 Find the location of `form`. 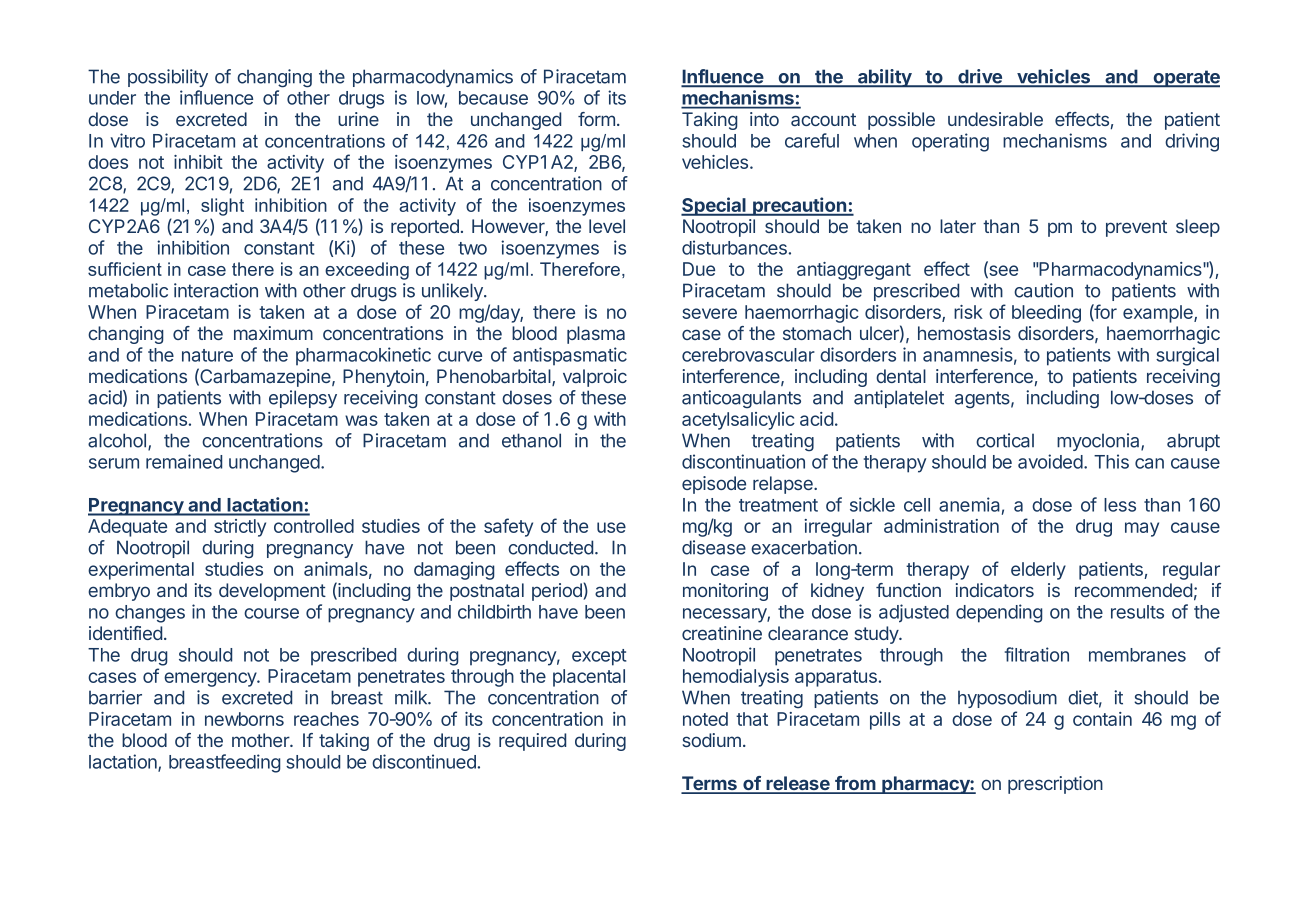

form is located at coordinates (596, 119).
